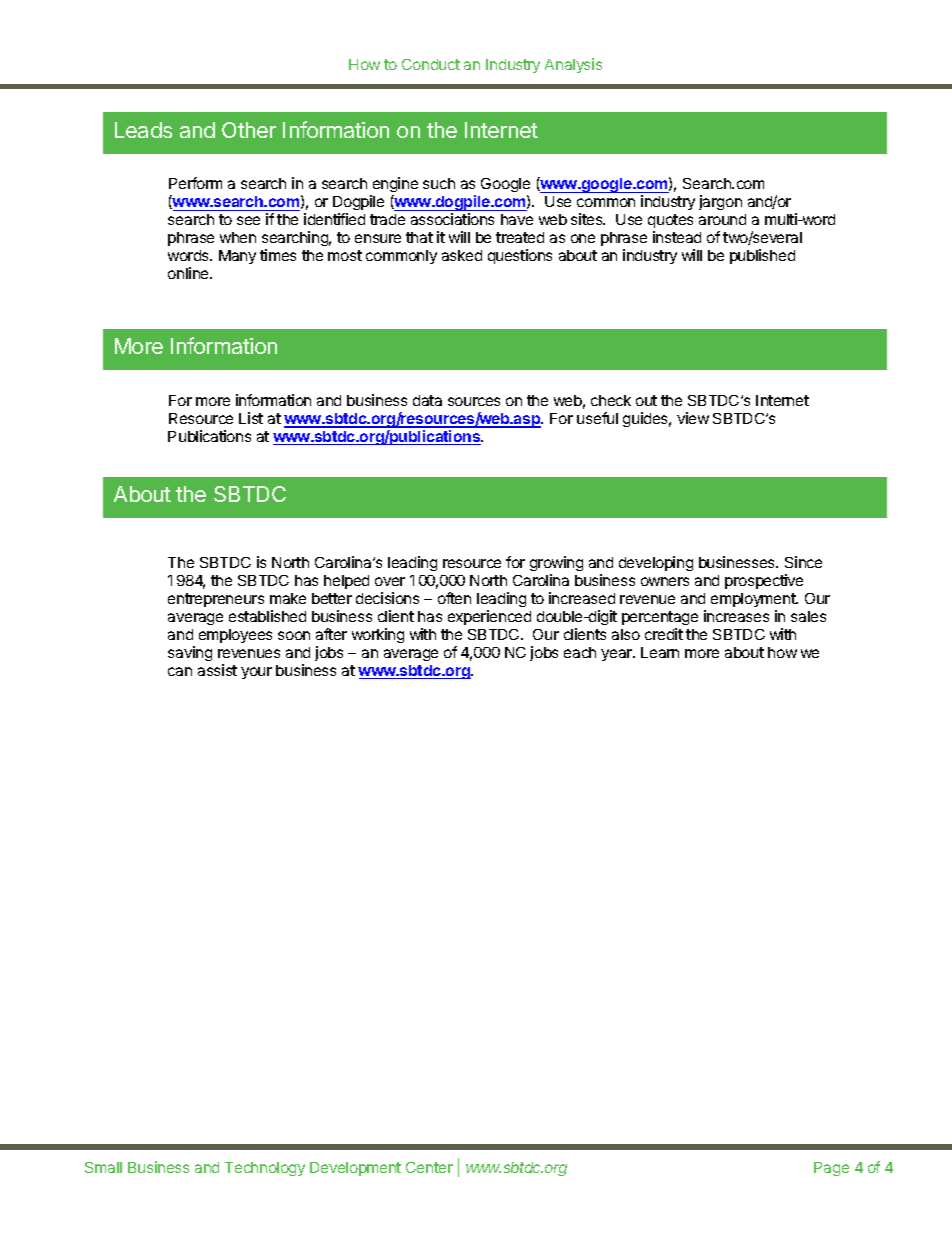  What do you see at coordinates (431, 64) in the document?
I see `Conduct` at bounding box center [431, 64].
